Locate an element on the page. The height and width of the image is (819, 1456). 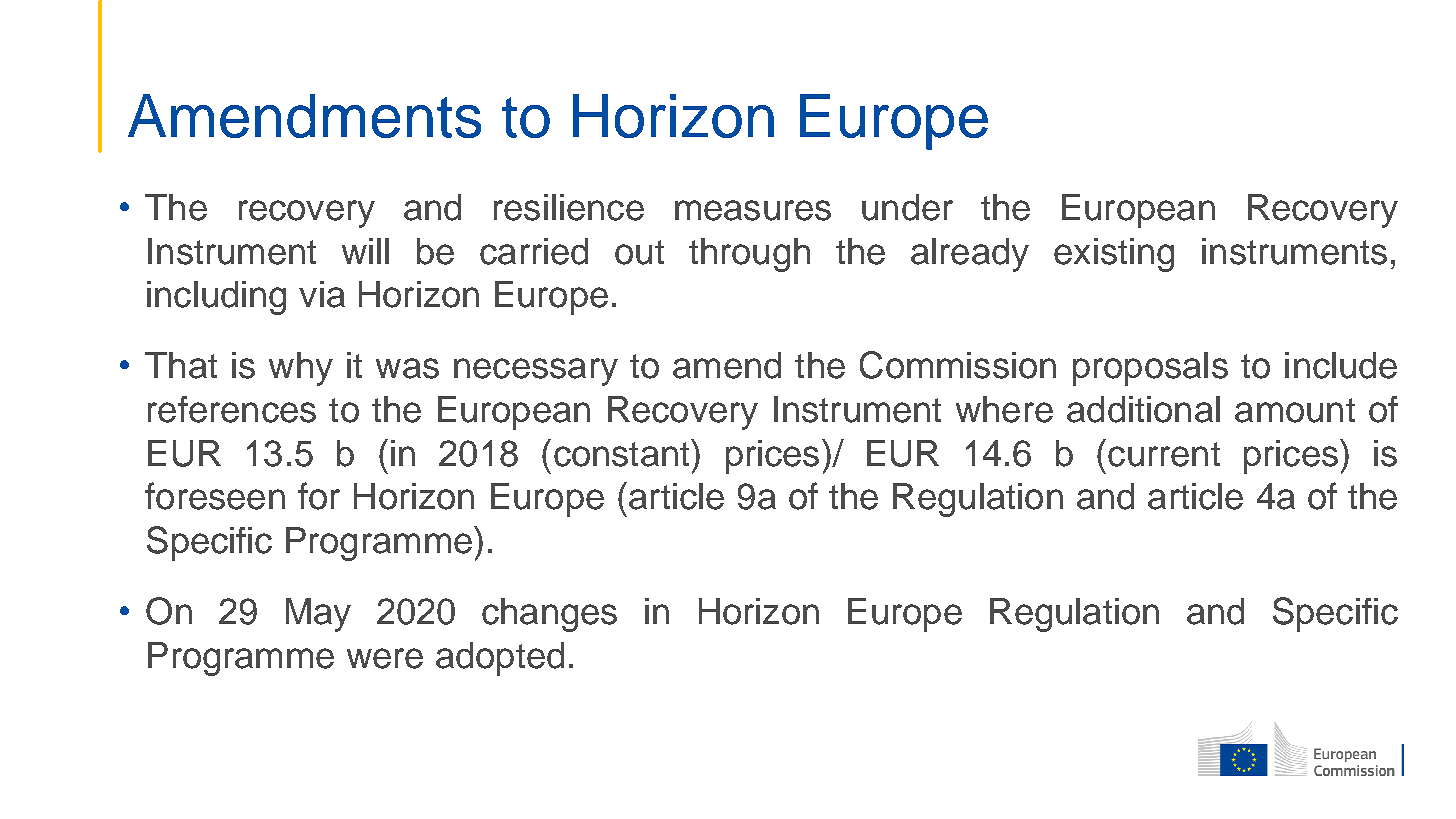
measures is located at coordinates (753, 210).
